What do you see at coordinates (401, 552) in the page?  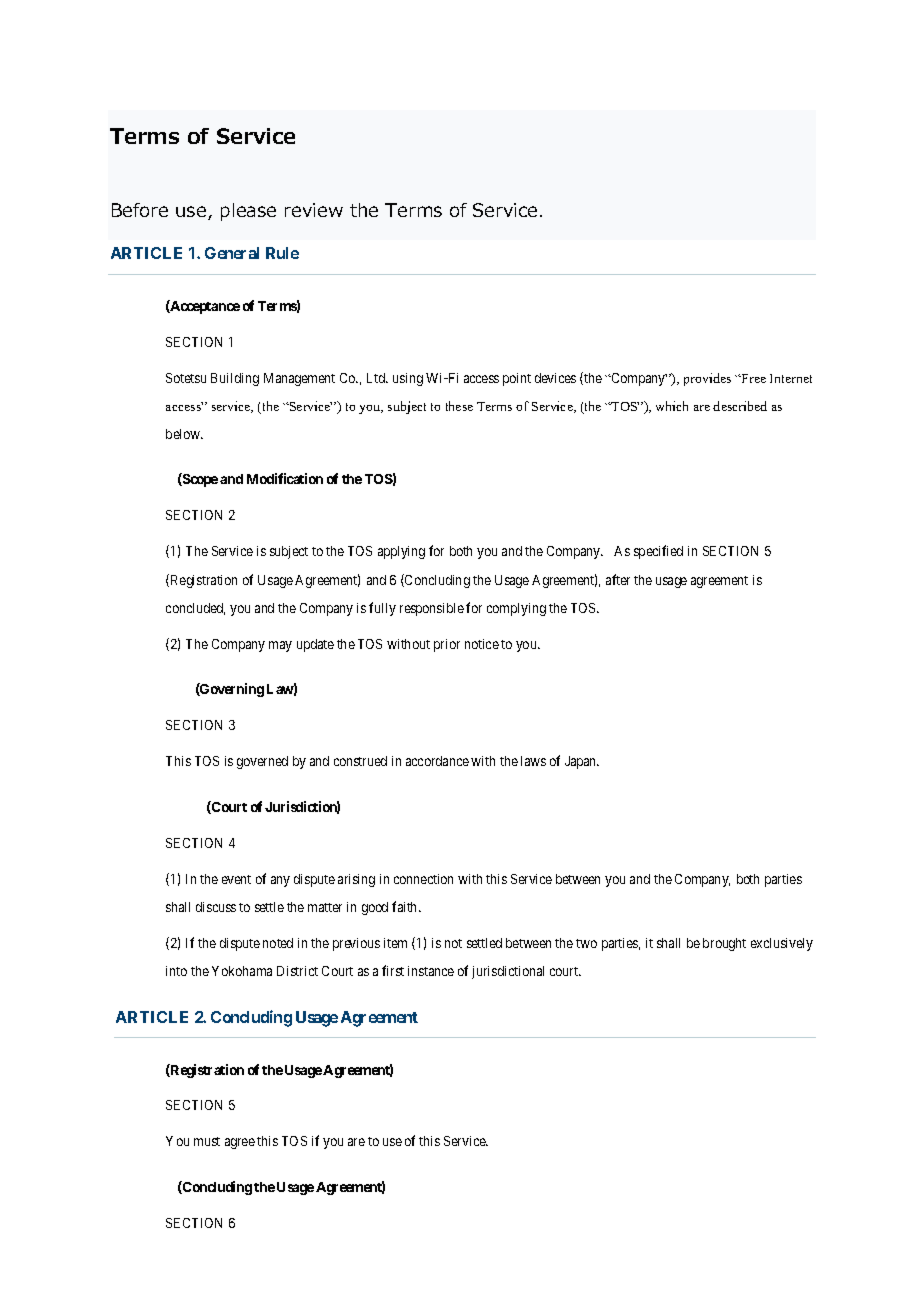 I see `applying` at bounding box center [401, 552].
